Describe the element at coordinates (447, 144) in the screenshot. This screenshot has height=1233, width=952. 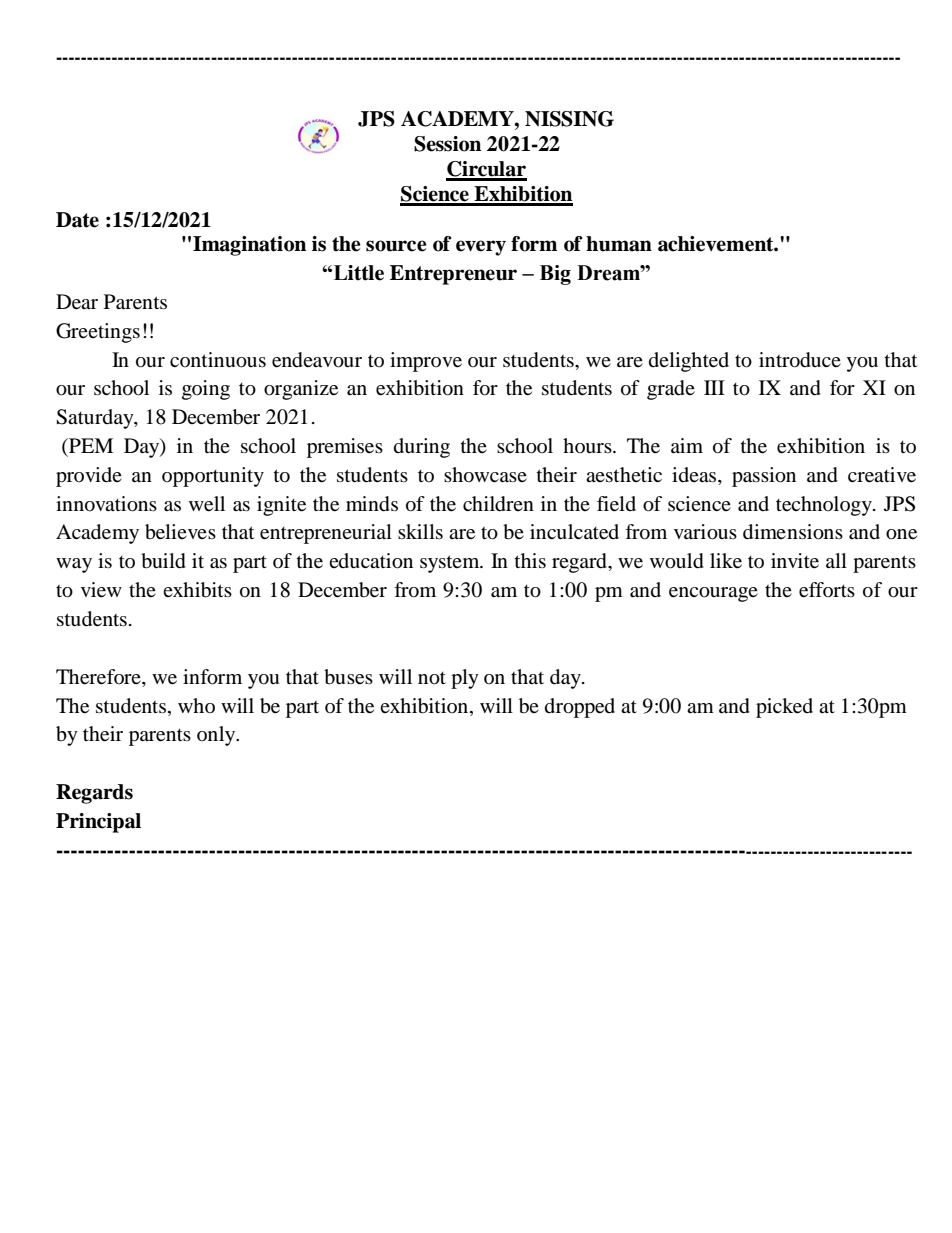
I see `Session` at that location.
